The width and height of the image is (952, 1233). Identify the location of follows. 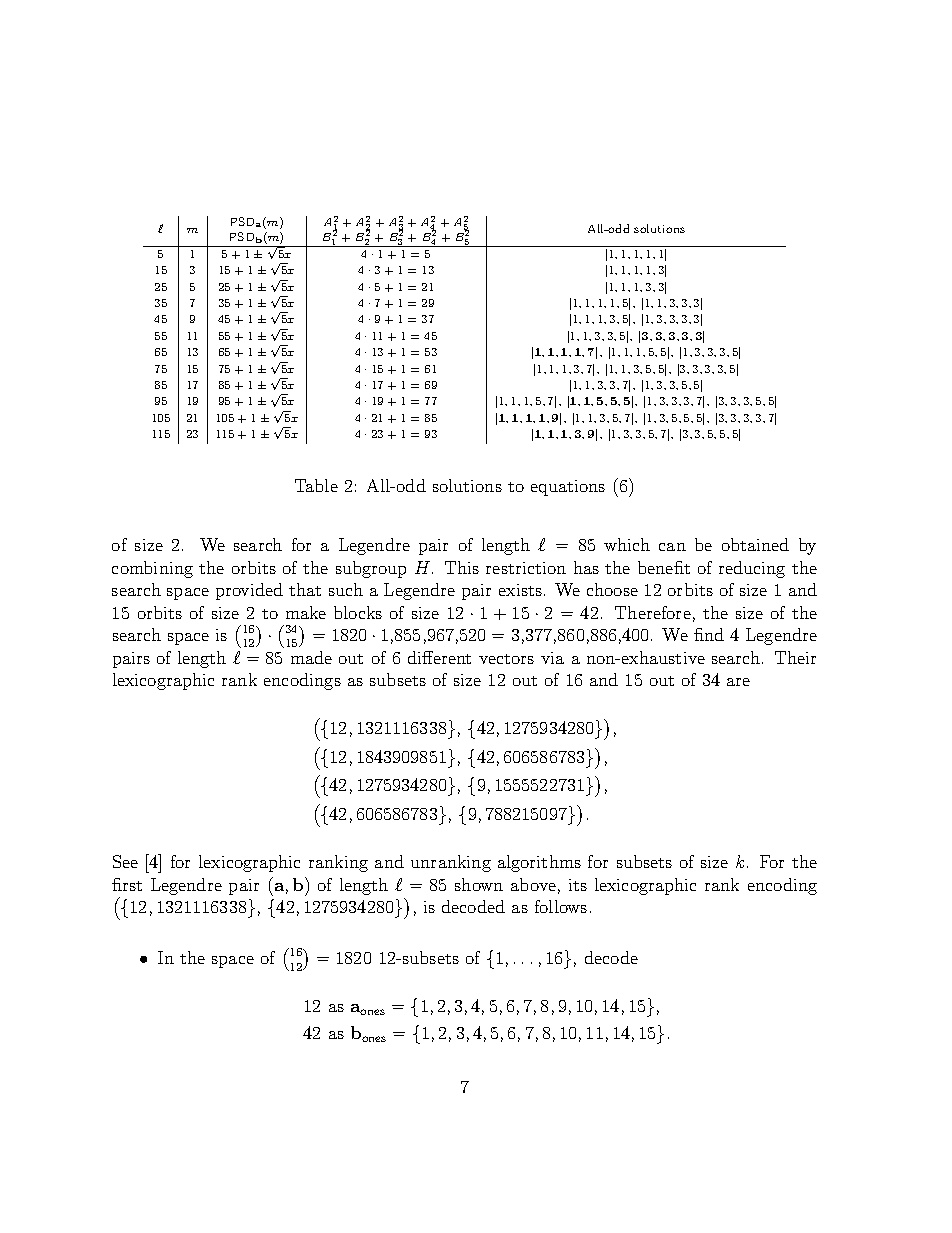
(561, 906).
